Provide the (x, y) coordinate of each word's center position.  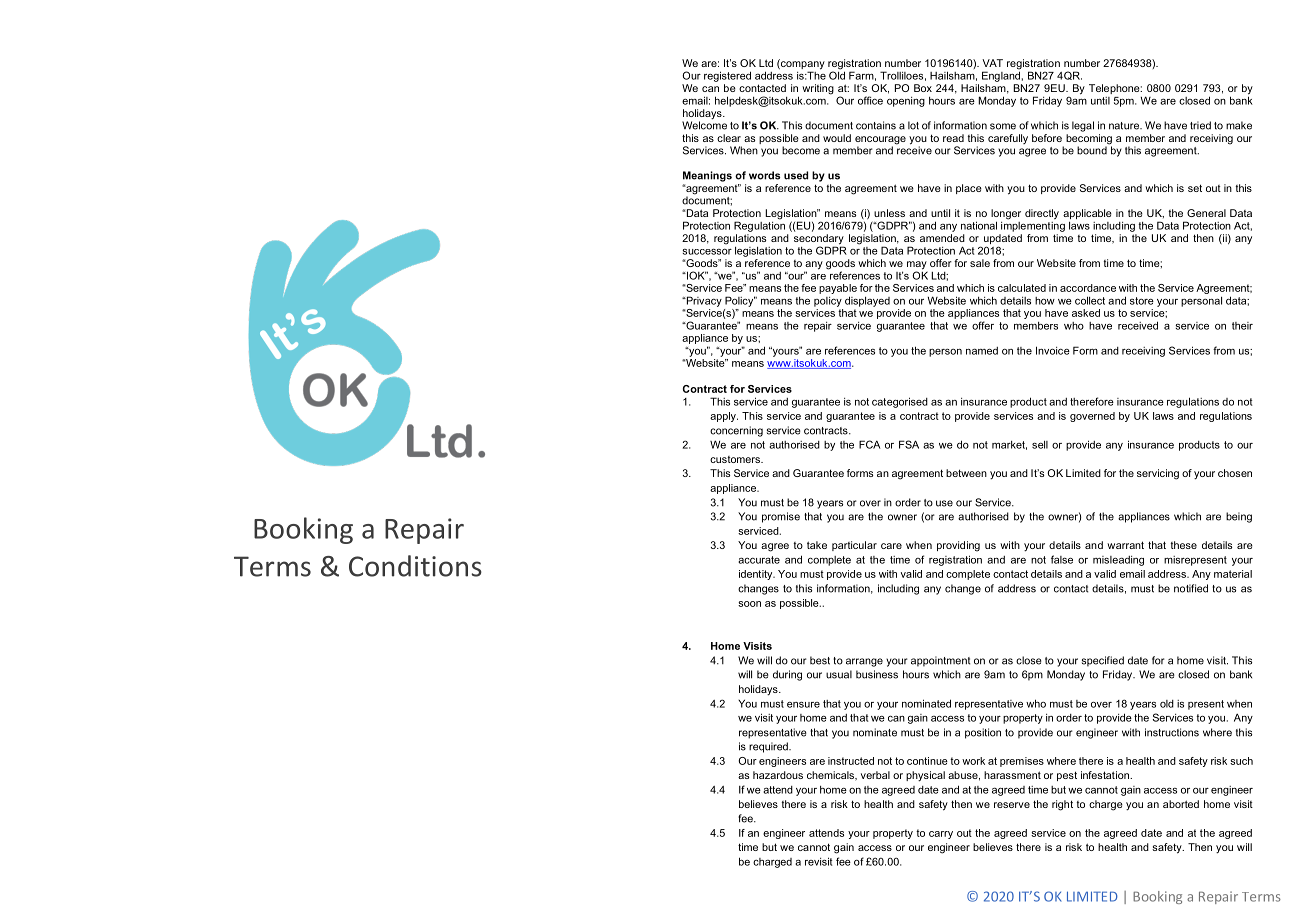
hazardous (778, 775)
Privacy (703, 301)
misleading (1118, 561)
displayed (867, 301)
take (817, 545)
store (1142, 301)
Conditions (415, 566)
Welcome (704, 124)
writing (818, 89)
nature (1125, 126)
